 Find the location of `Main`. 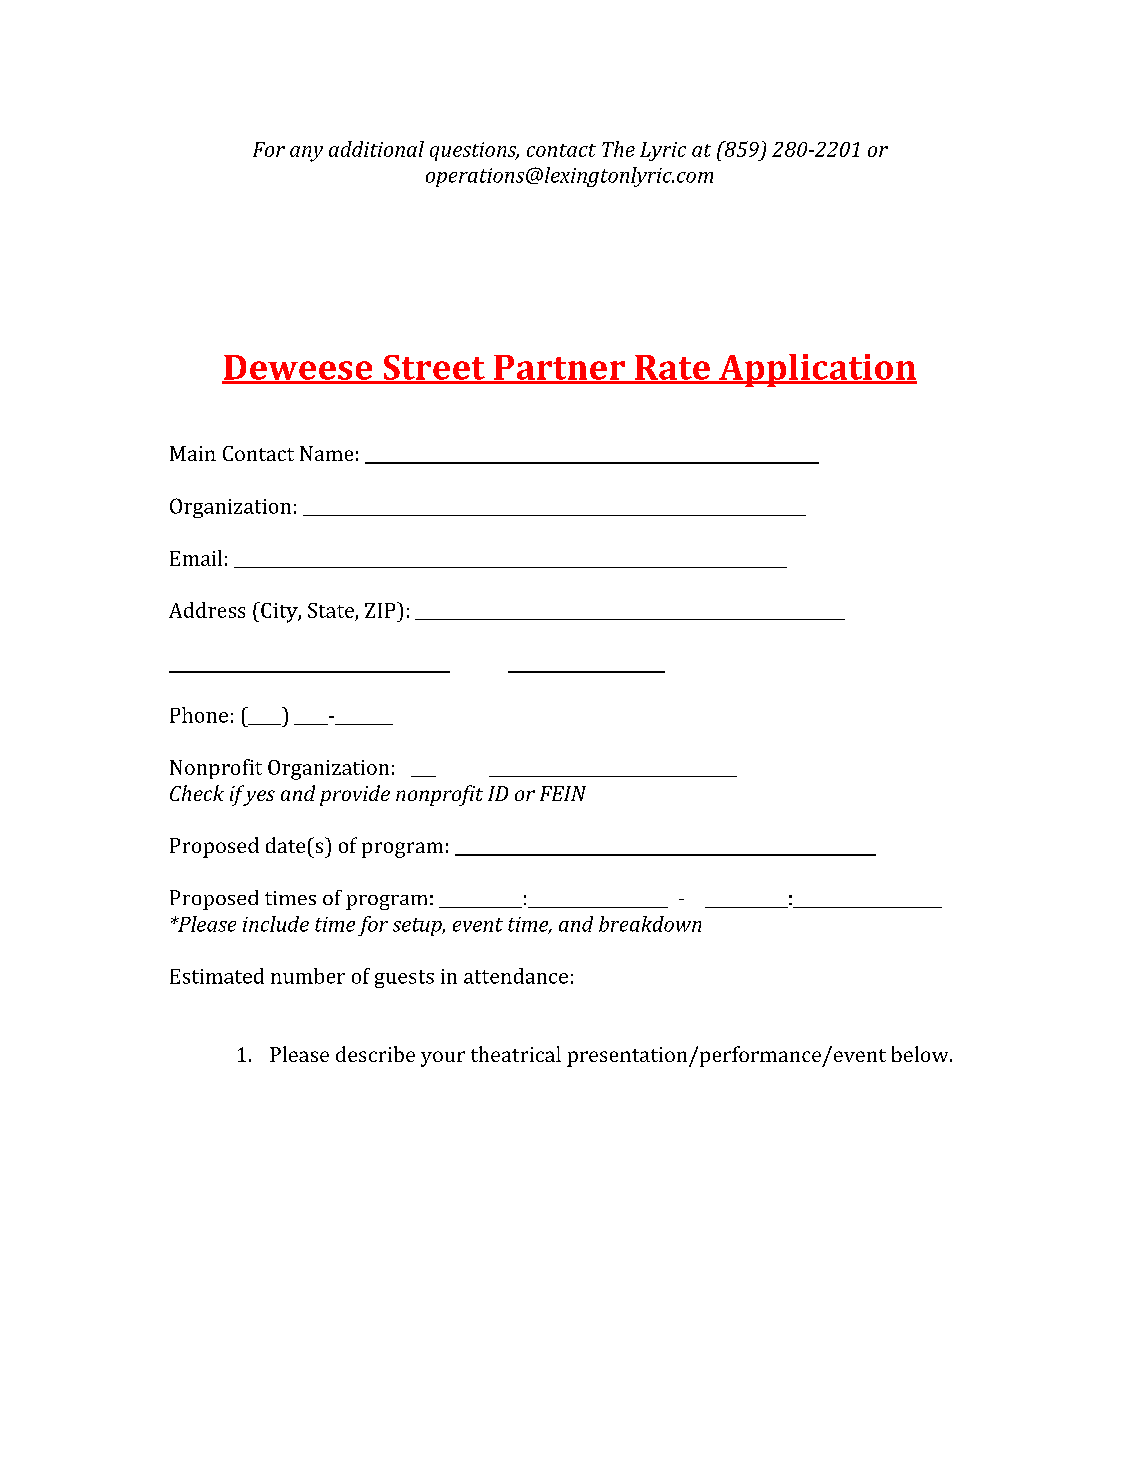

Main is located at coordinates (193, 453).
